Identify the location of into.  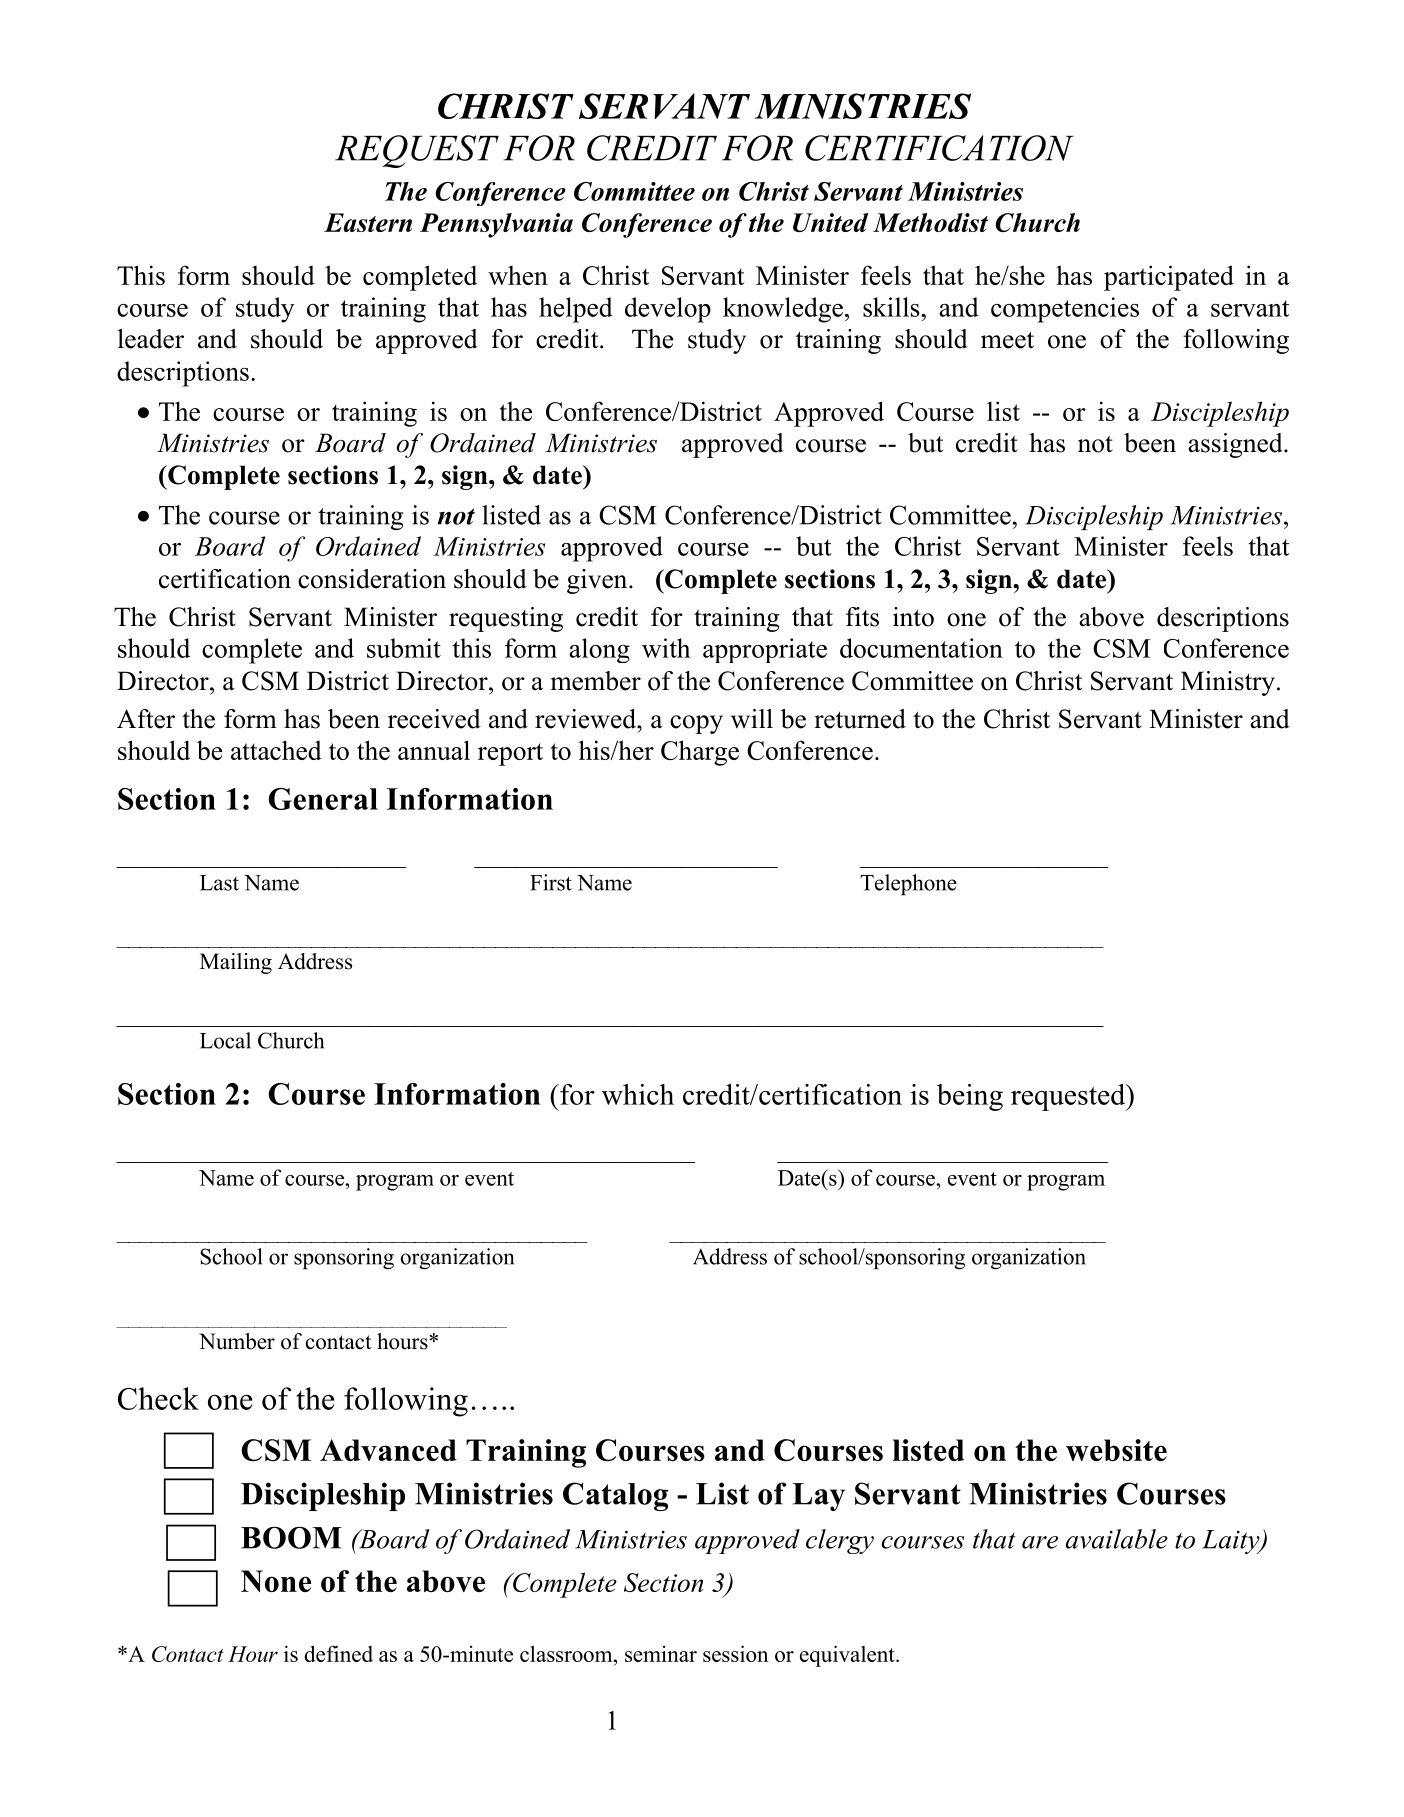
(913, 617).
